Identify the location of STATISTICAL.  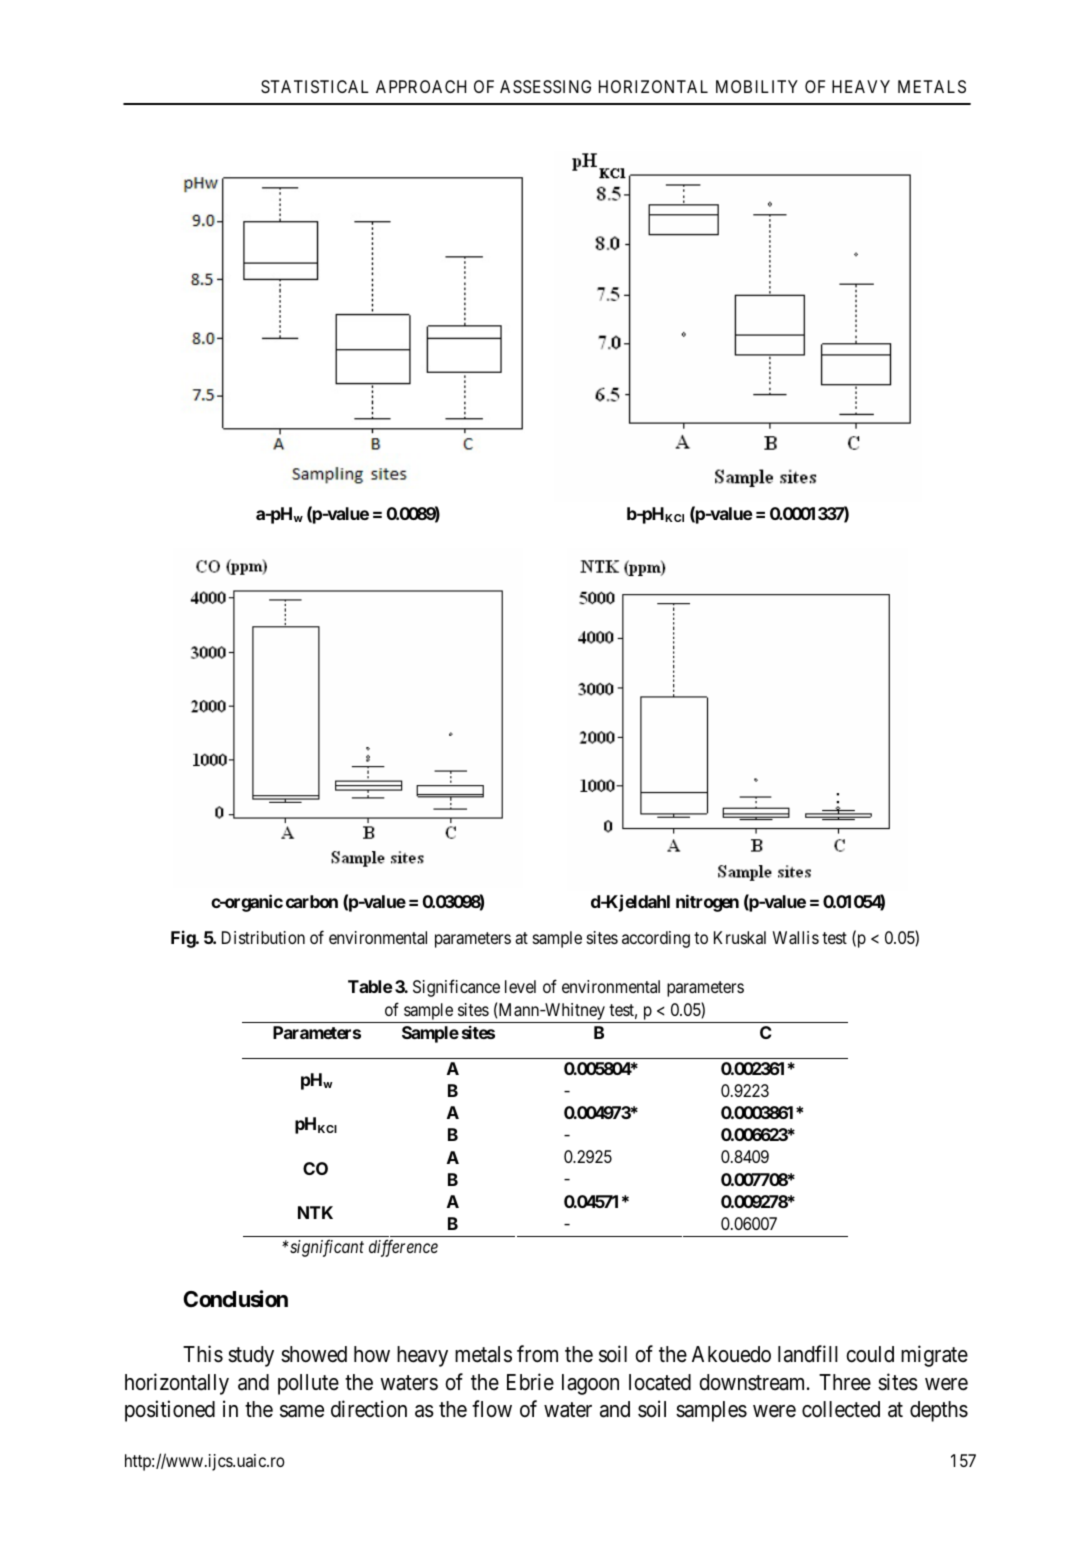
(315, 86).
